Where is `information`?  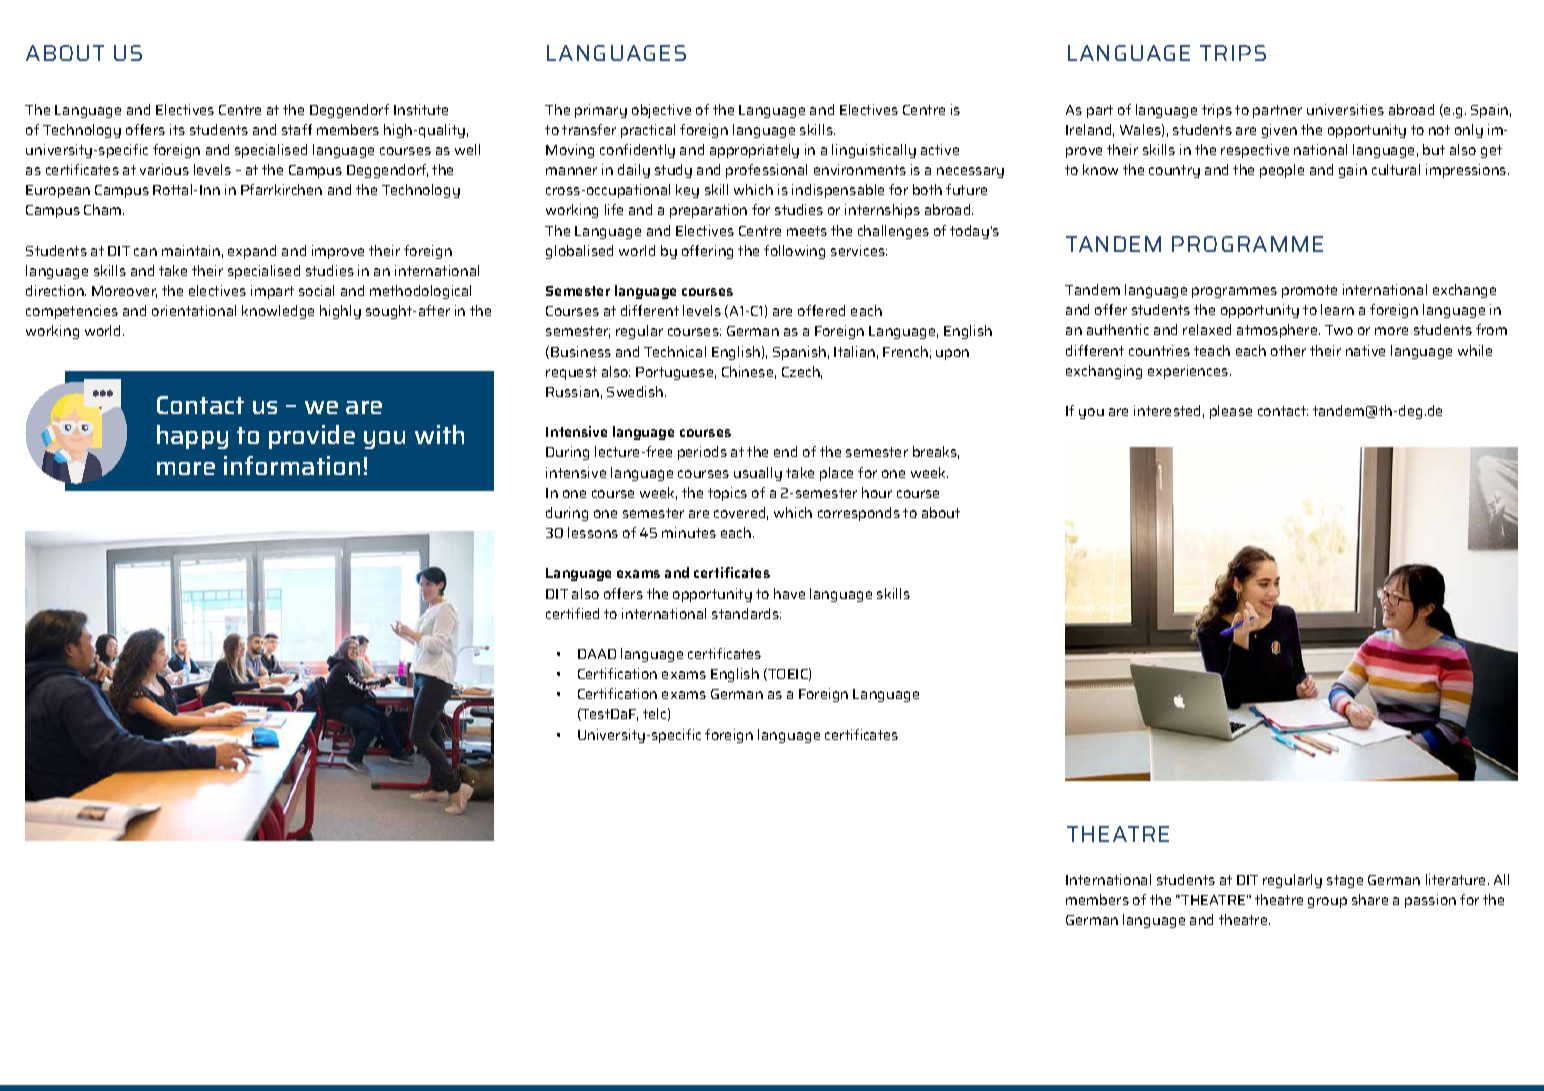
information is located at coordinates (292, 465).
